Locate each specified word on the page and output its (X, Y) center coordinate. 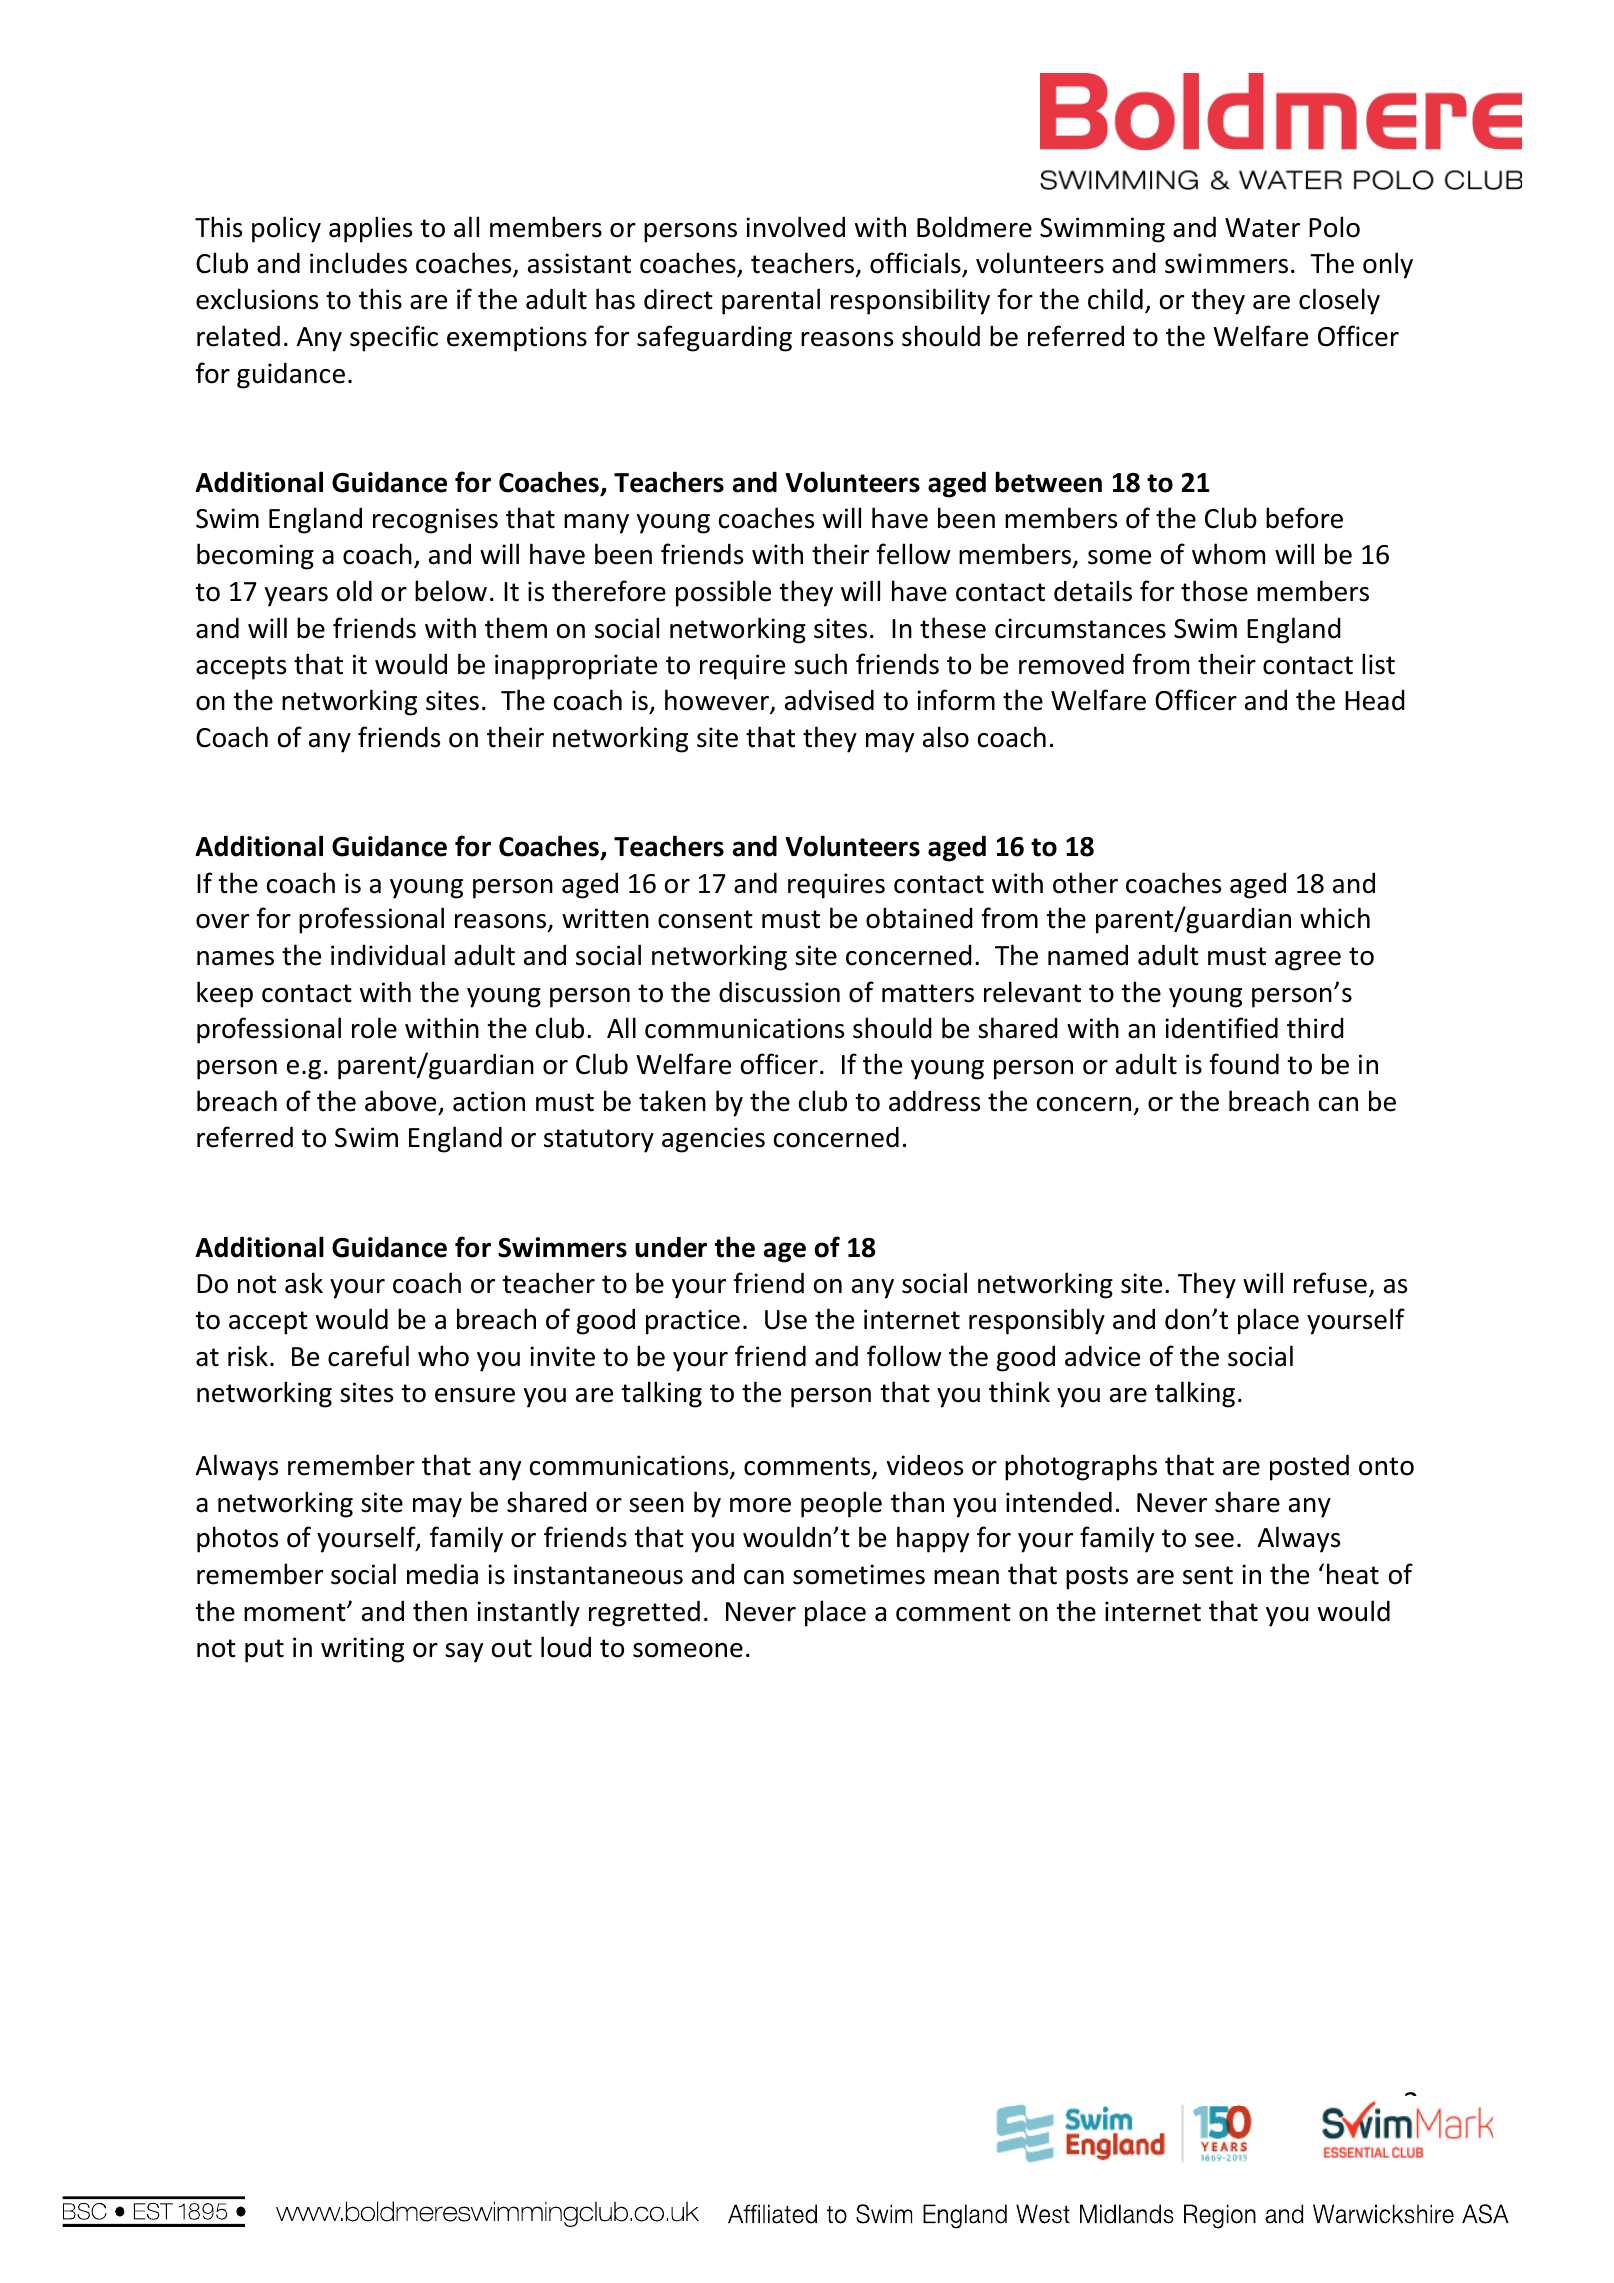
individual (388, 955)
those (1214, 591)
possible (723, 593)
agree (1308, 961)
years (296, 597)
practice (693, 1322)
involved (795, 227)
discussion (779, 992)
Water (1262, 228)
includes (358, 263)
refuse (1330, 1283)
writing (362, 1650)
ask (304, 1283)
